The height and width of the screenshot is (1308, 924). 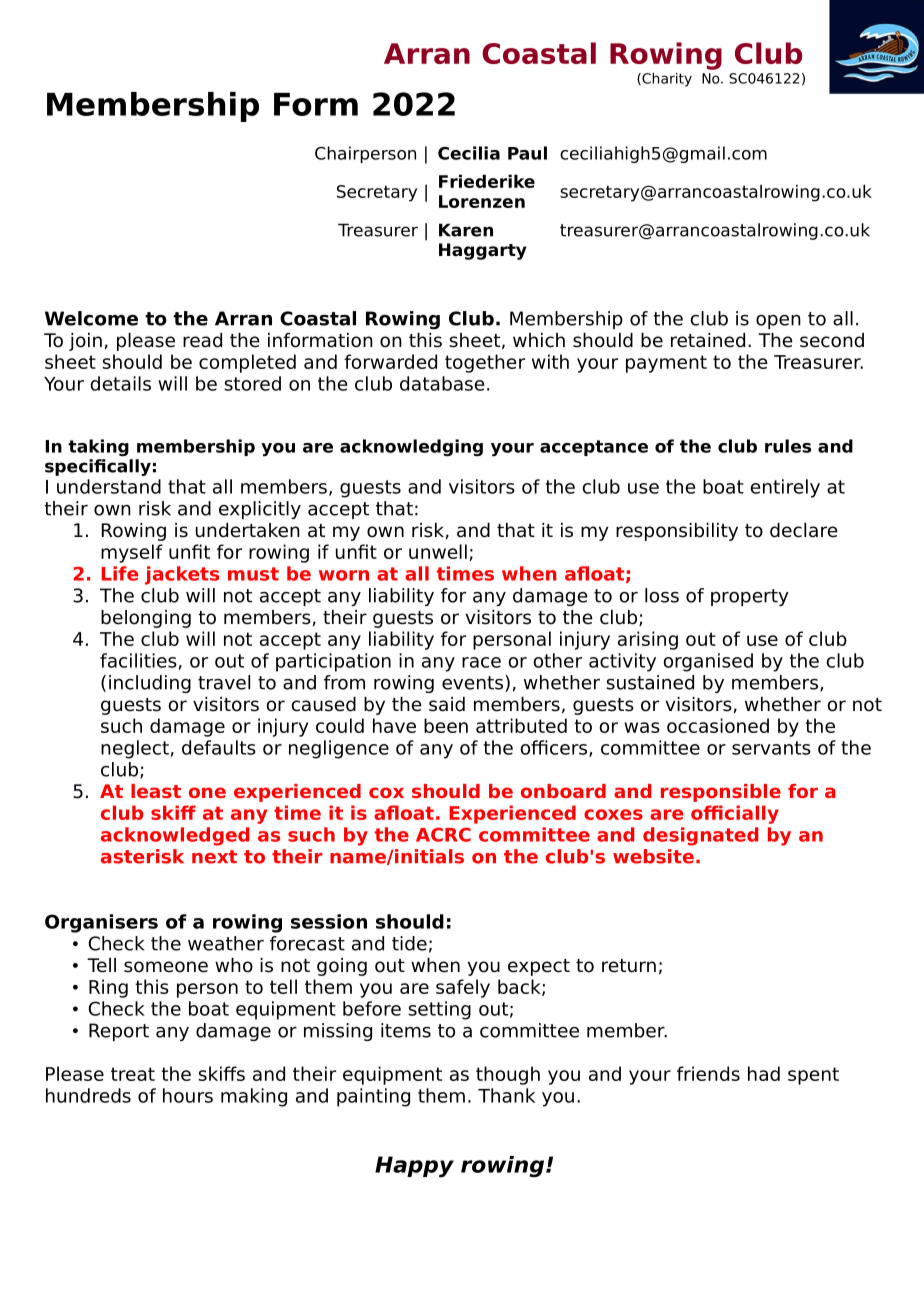 I want to click on hours, so click(x=188, y=1095).
